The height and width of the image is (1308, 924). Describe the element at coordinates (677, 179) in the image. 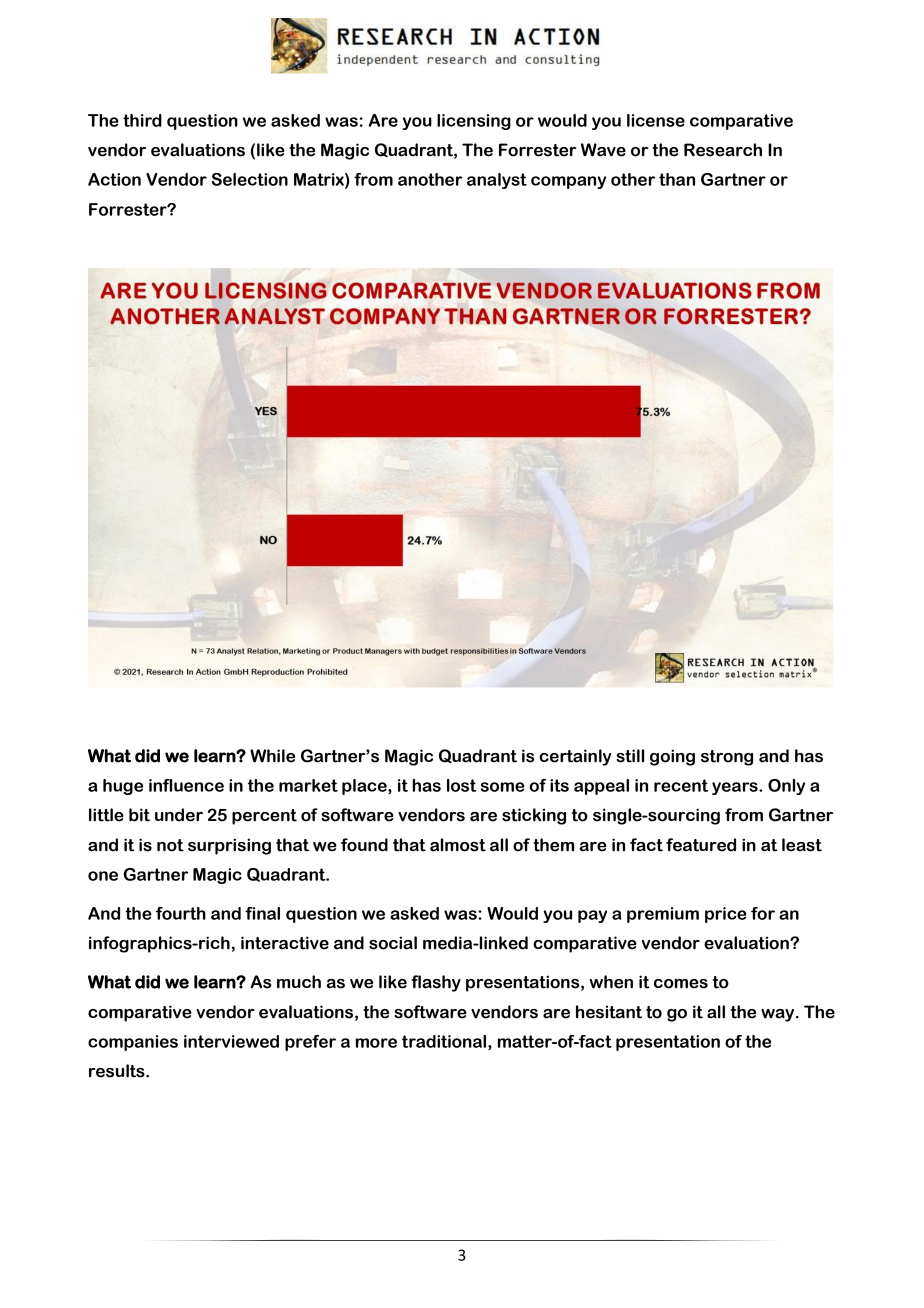

I see `than` at that location.
